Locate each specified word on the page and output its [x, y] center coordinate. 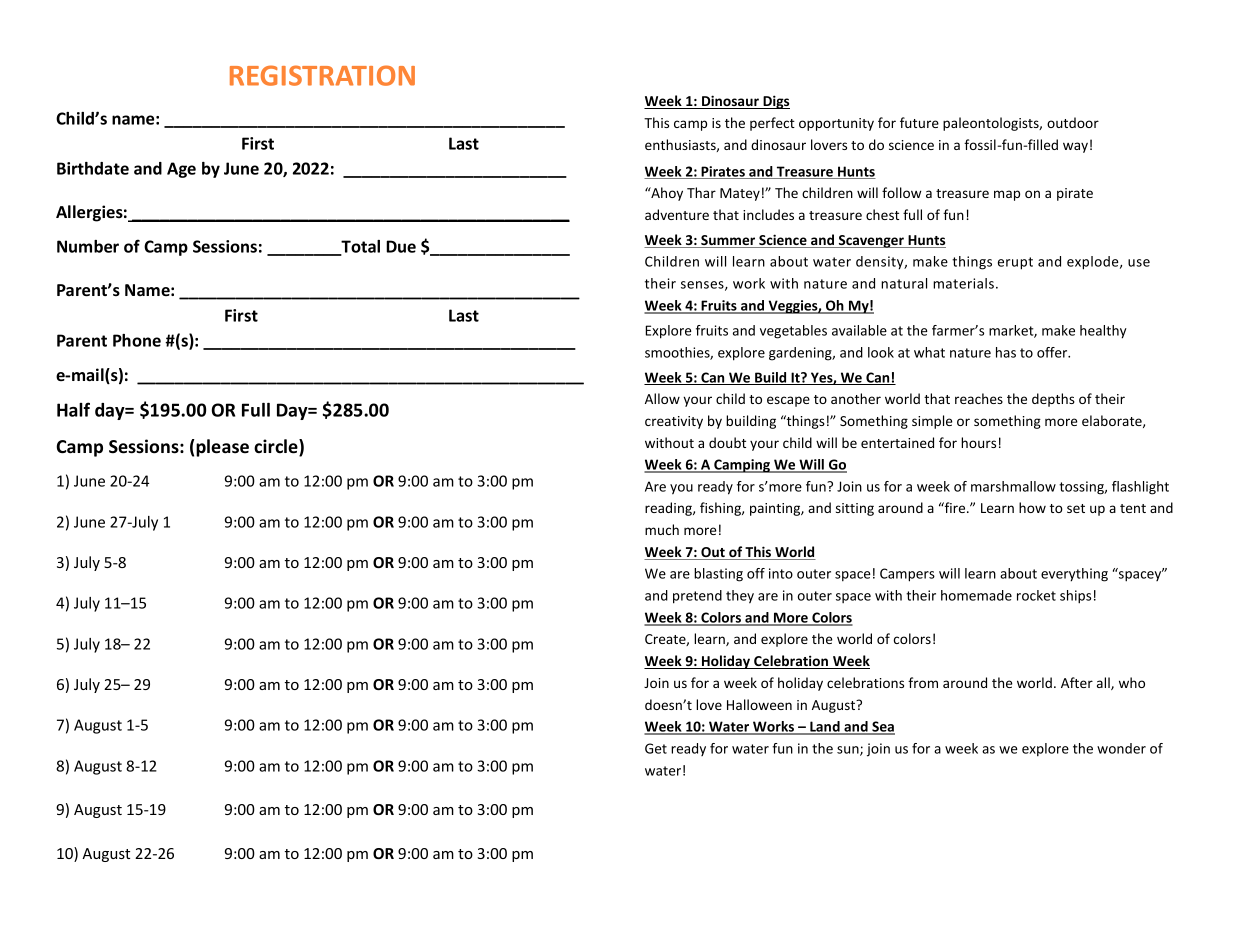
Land [825, 728]
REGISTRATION [322, 75]
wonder [1121, 748]
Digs [775, 102]
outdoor [1073, 122]
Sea [882, 728]
